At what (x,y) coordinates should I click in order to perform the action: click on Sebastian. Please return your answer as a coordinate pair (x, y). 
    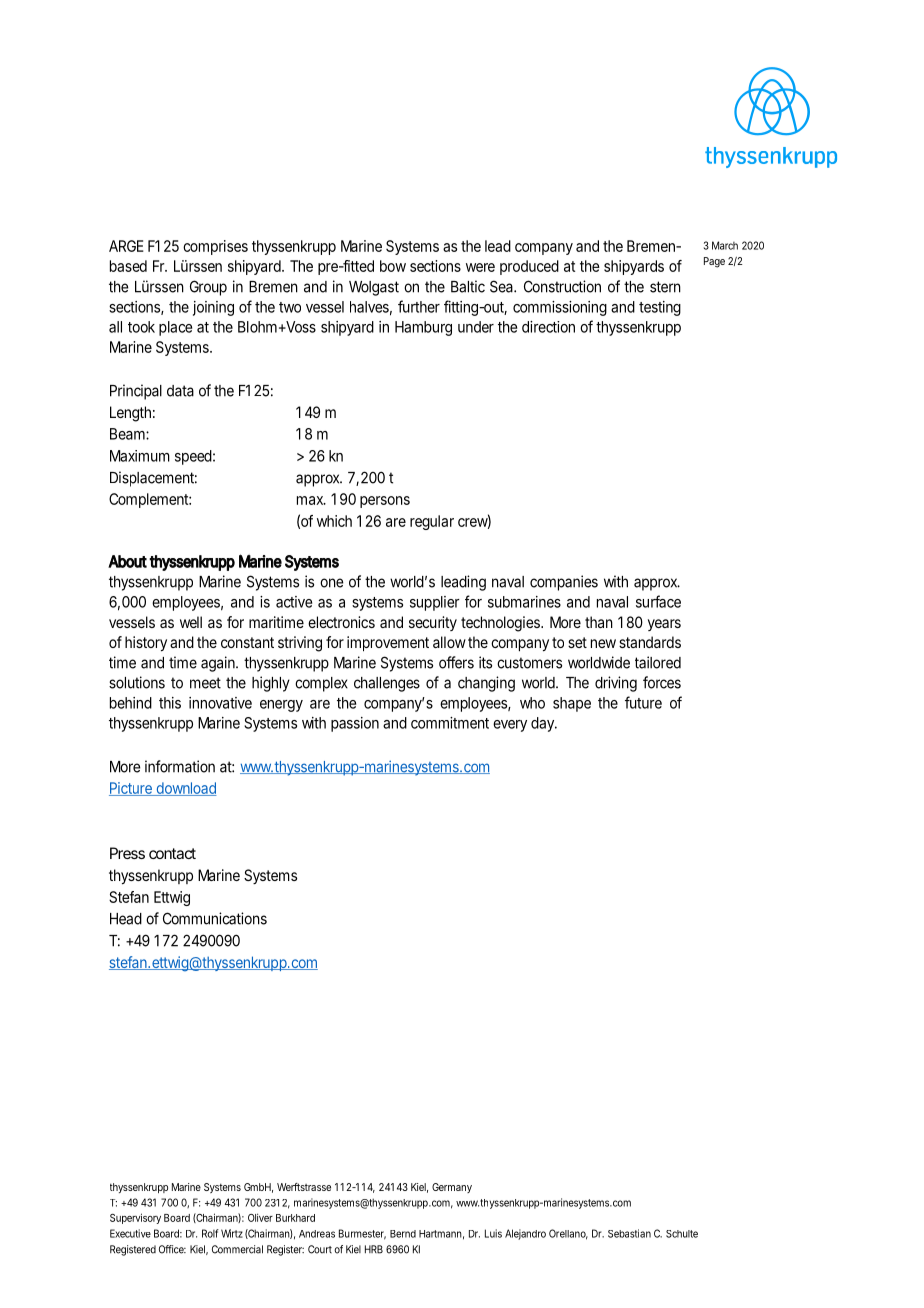
    Looking at the image, I should click on (629, 1233).
